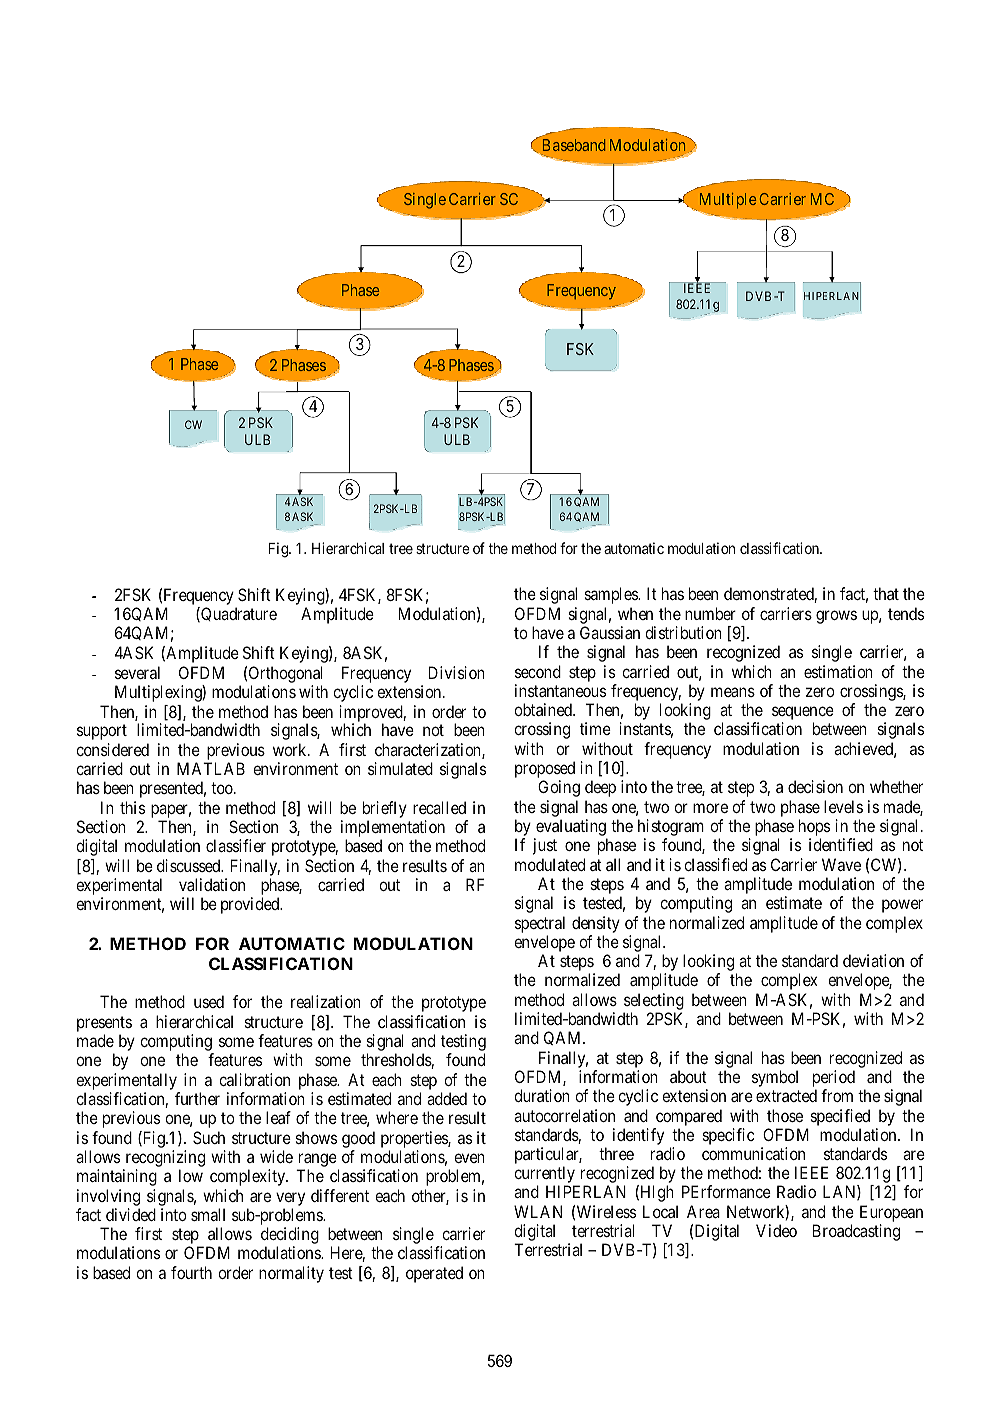 This page has height=1413, width=999. What do you see at coordinates (191, 1272) in the page?
I see `fourth` at bounding box center [191, 1272].
